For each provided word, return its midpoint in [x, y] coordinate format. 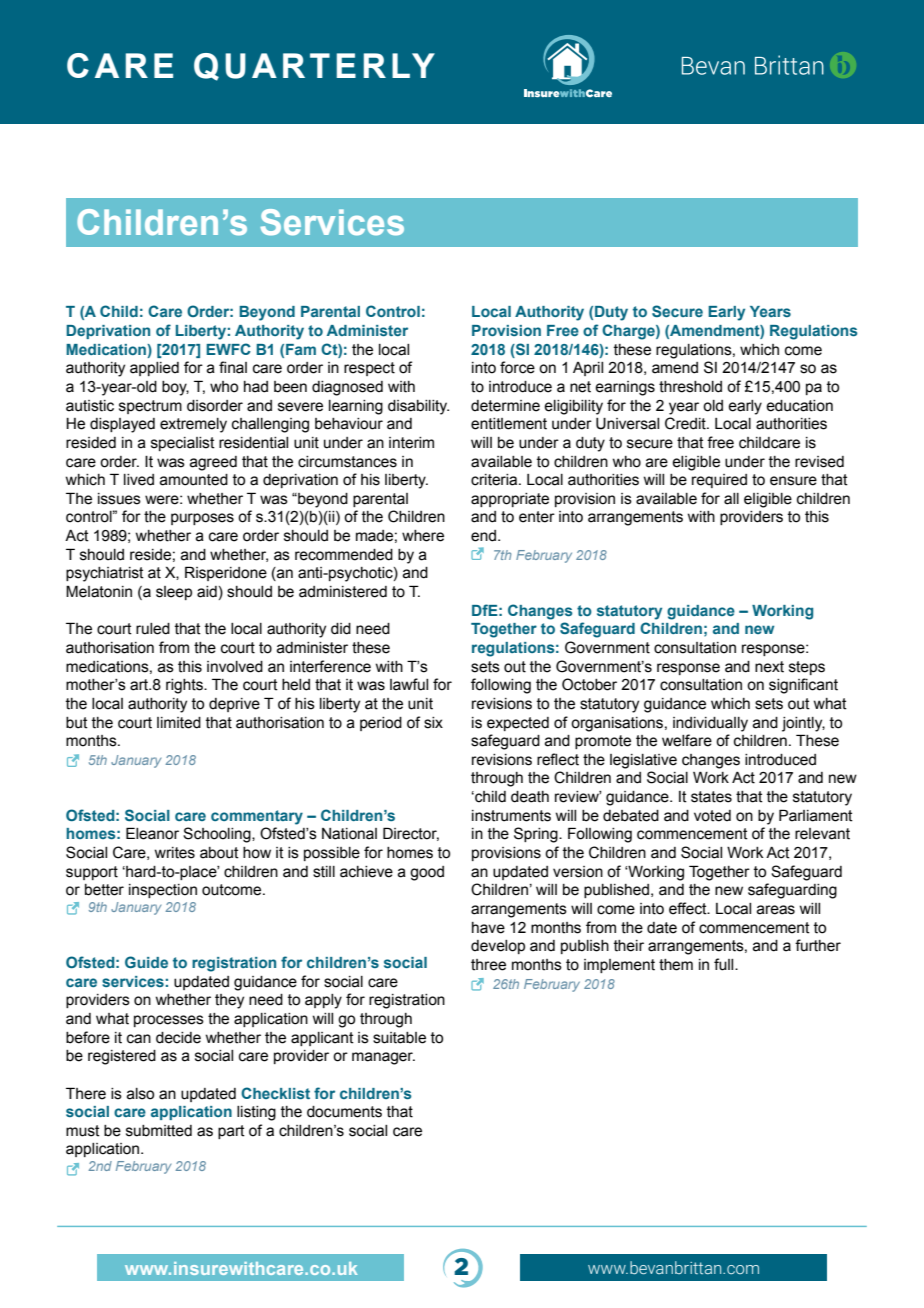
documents [344, 1112]
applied [154, 369]
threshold [690, 387]
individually [710, 724]
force [517, 367]
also [140, 1094]
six [433, 723]
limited [179, 723]
